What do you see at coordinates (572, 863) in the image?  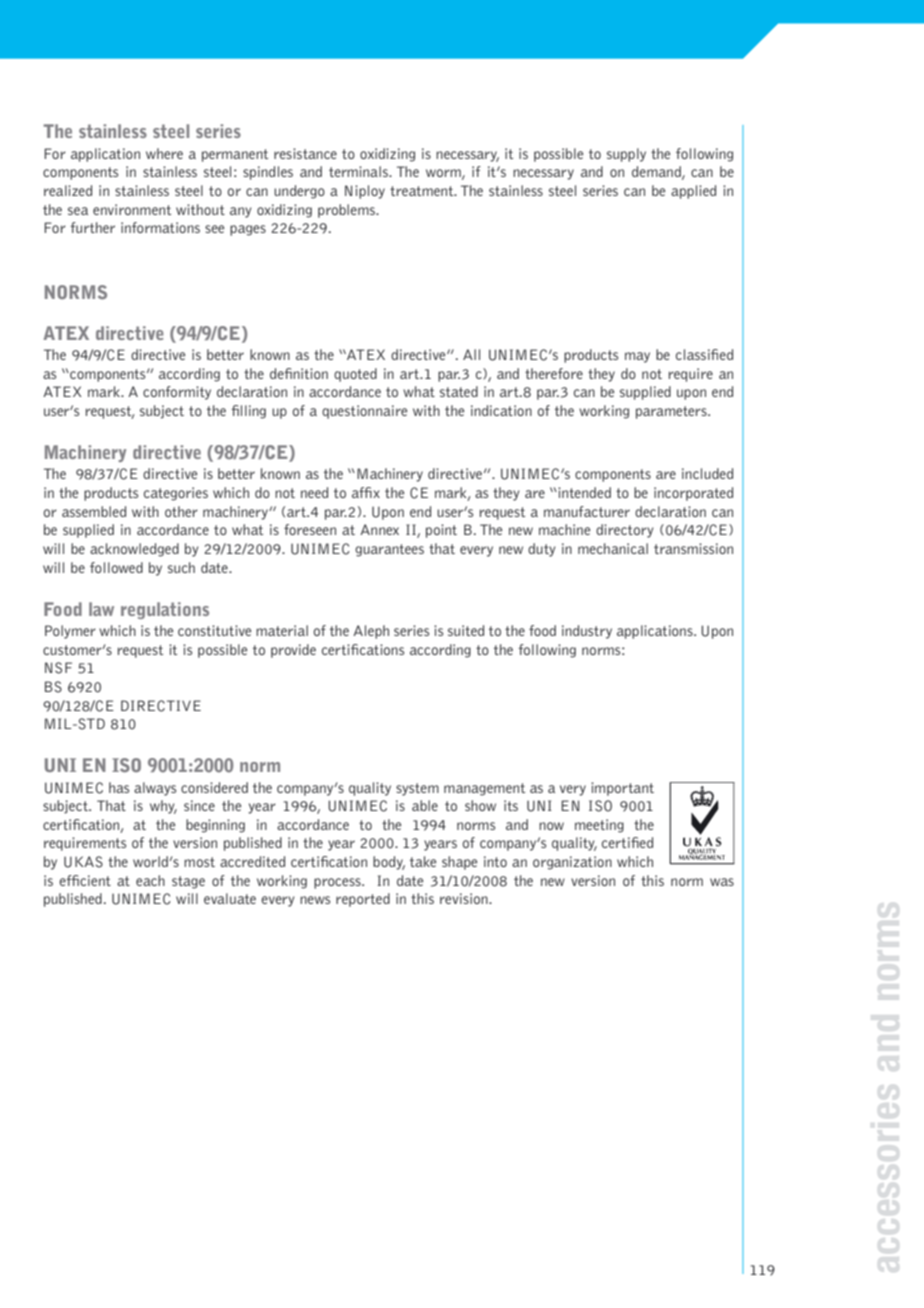 I see `organization` at bounding box center [572, 863].
